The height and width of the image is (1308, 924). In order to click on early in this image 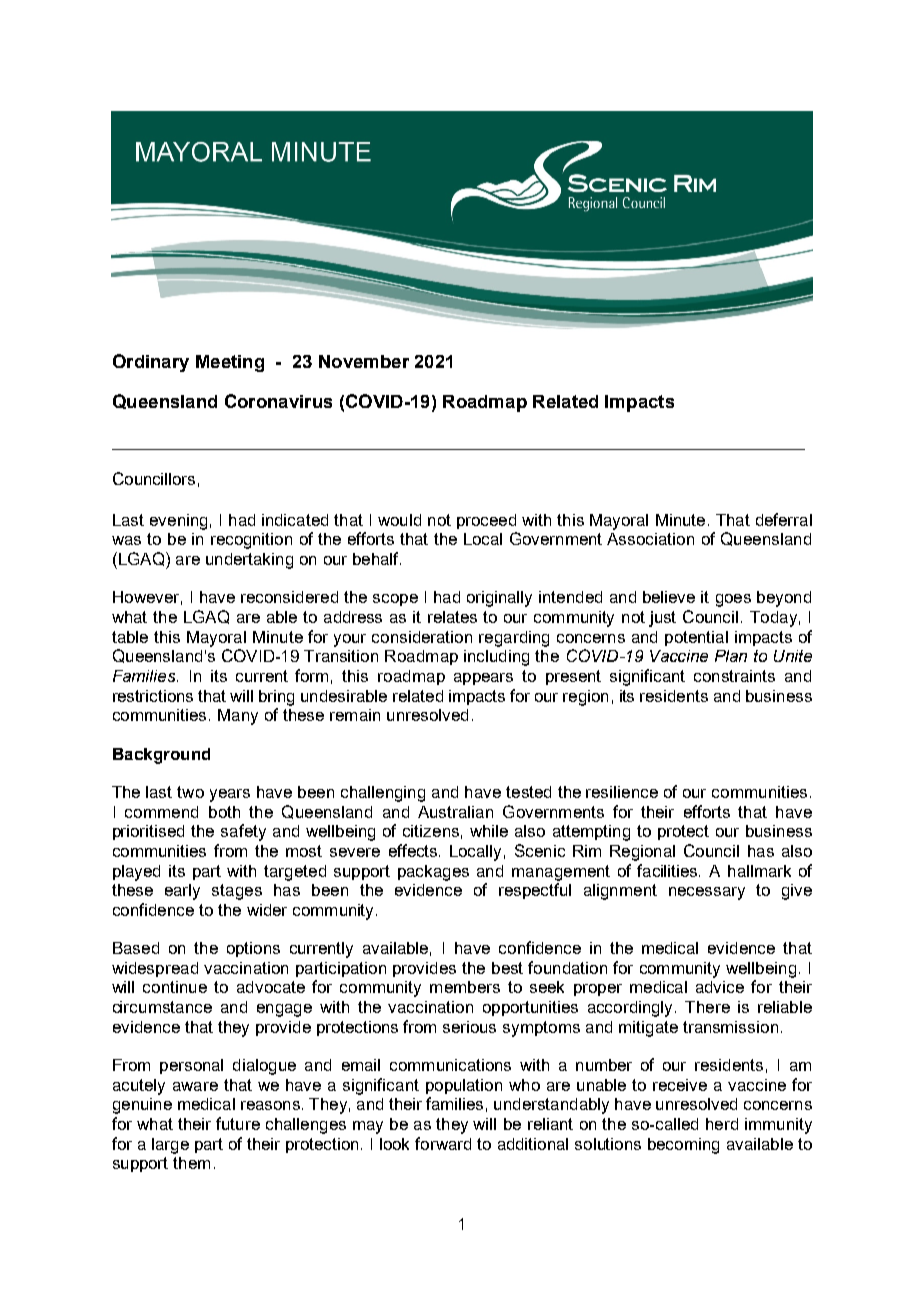, I will do `click(182, 892)`.
